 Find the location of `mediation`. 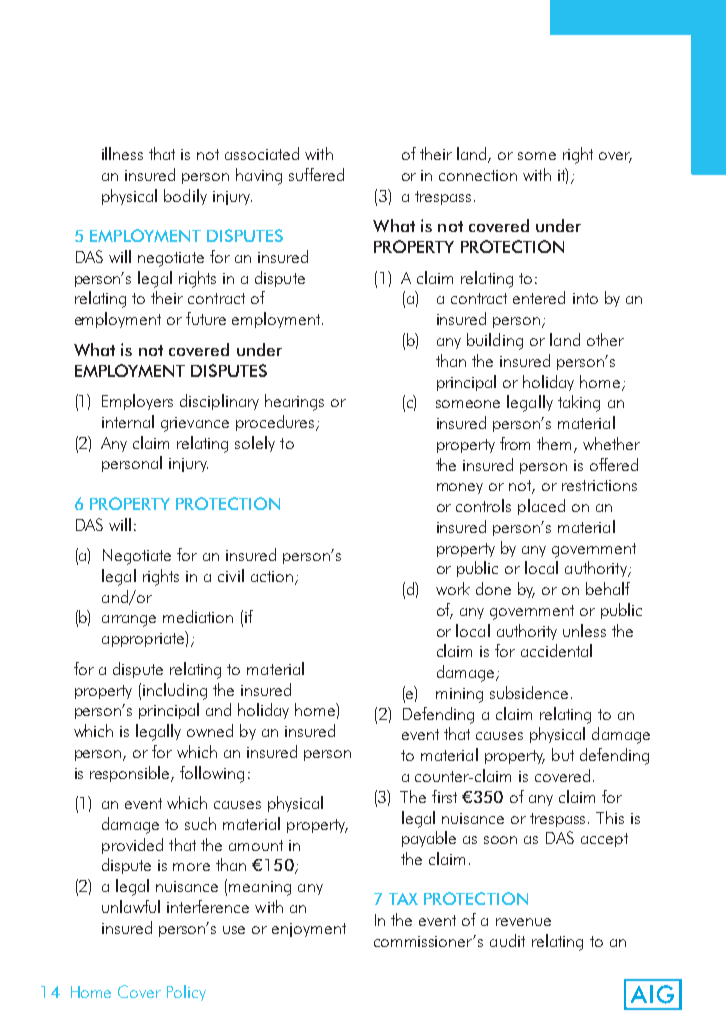

mediation is located at coordinates (198, 616).
